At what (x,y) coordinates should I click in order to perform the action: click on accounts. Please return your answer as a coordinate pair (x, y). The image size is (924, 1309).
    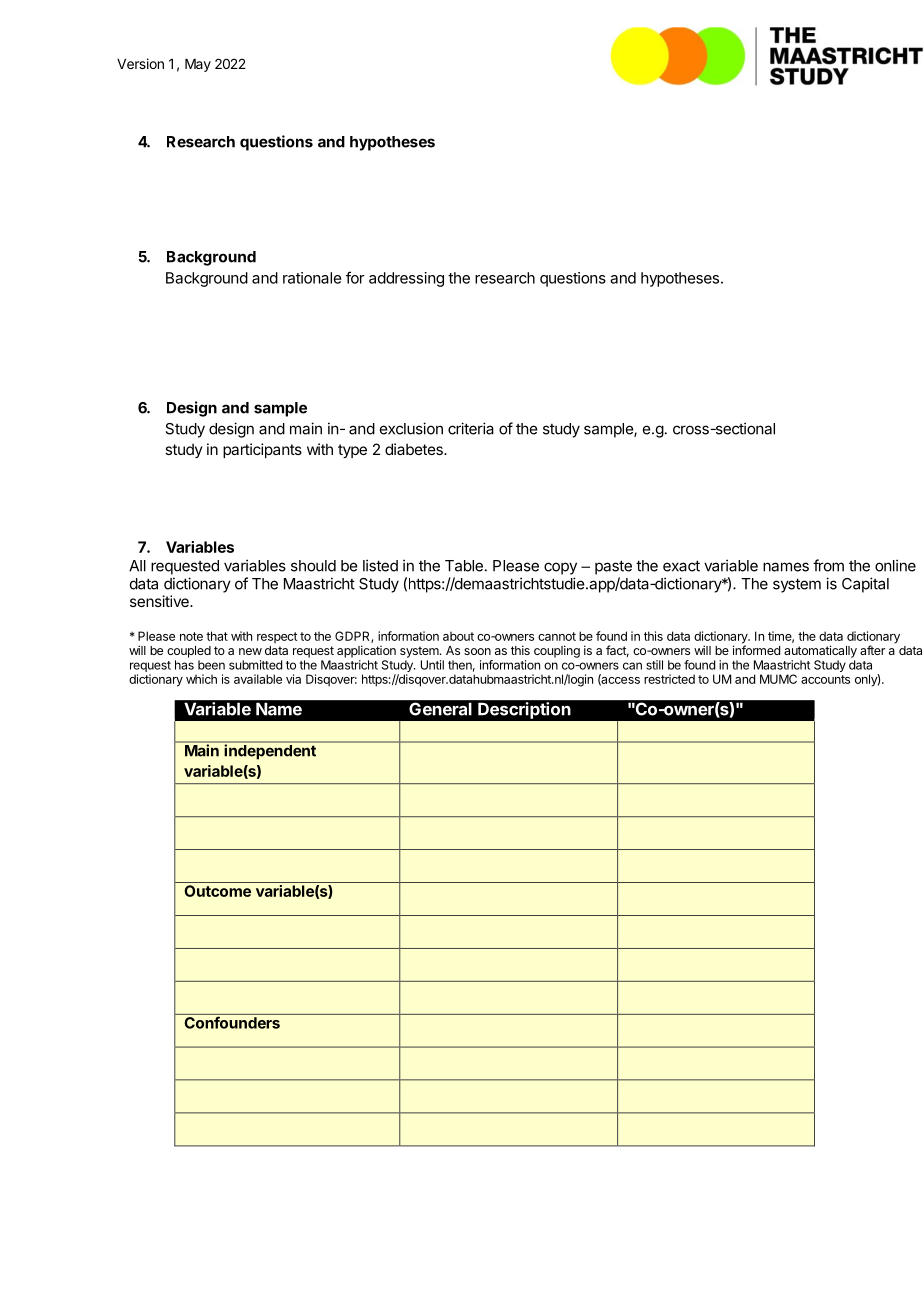
    Looking at the image, I should click on (825, 679).
